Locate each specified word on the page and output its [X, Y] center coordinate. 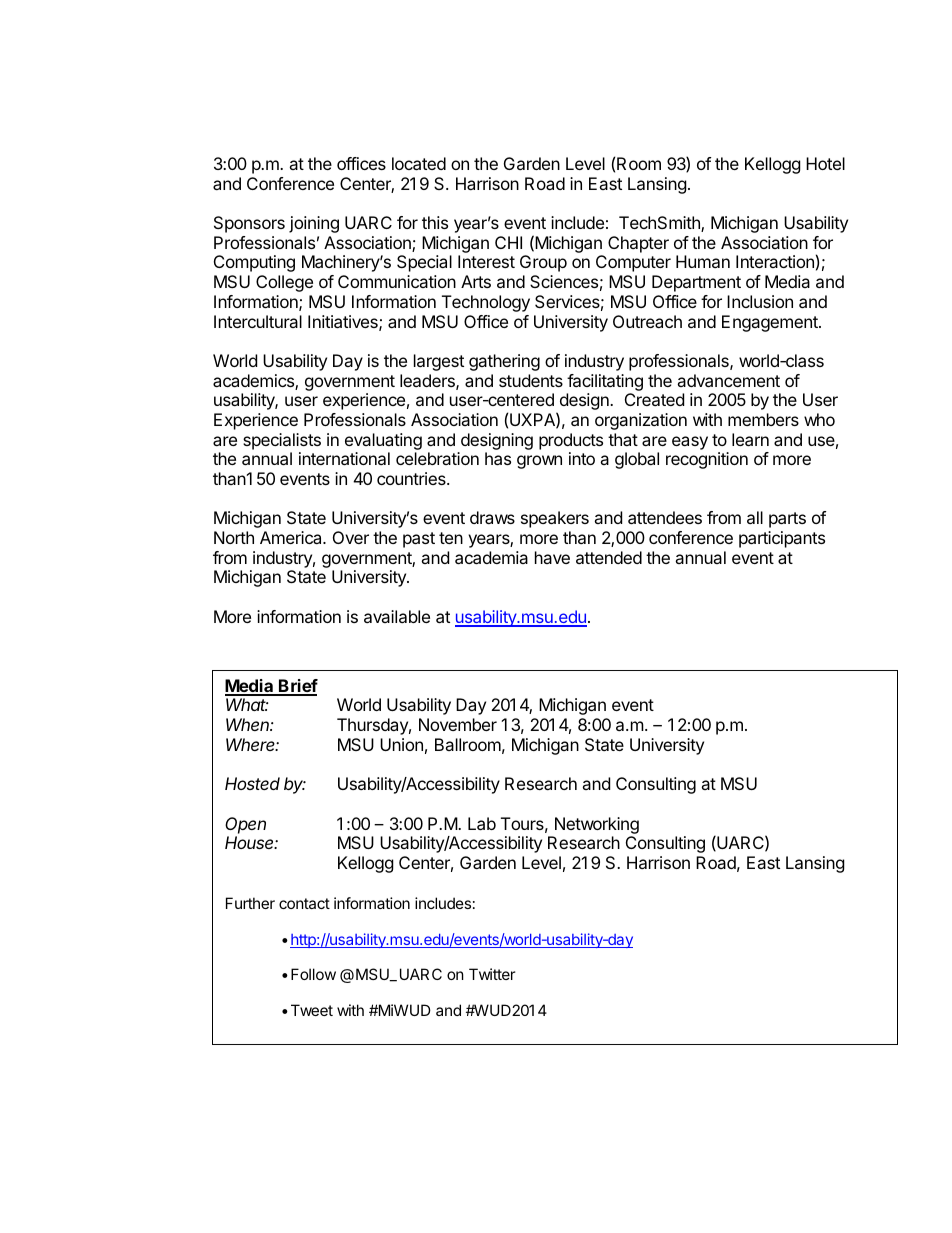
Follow [313, 974]
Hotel [825, 163]
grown [539, 462]
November [458, 724]
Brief [297, 687]
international [344, 458]
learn [750, 439]
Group [543, 263]
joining [314, 224]
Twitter [492, 974]
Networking [597, 825]
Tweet [312, 1010]
